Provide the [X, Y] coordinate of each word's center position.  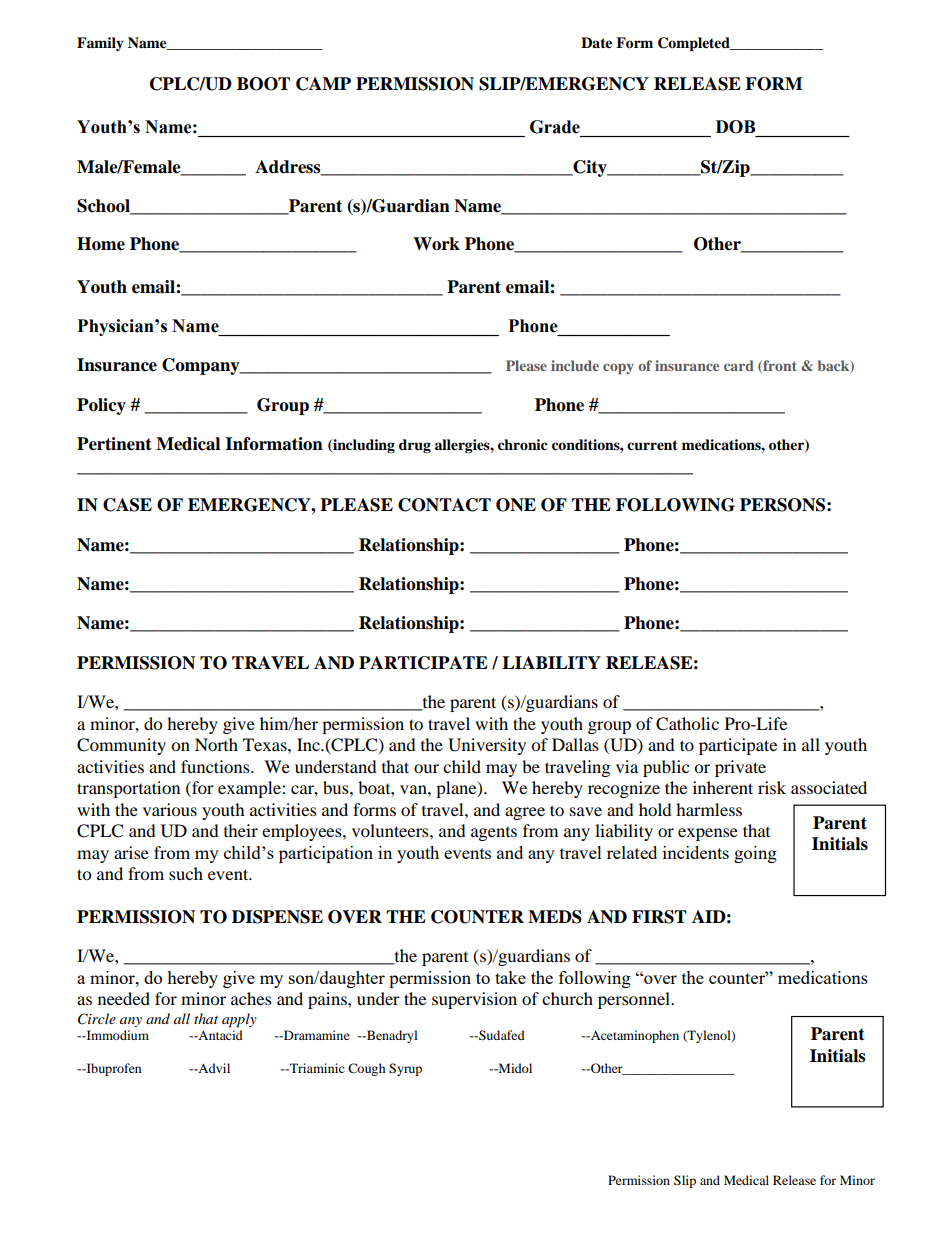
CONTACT [444, 505]
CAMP [323, 84]
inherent [723, 787]
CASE [127, 505]
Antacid [219, 1035]
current [652, 445]
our [426, 768]
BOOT [263, 84]
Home [101, 244]
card [739, 365]
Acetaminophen [633, 1036]
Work [436, 244]
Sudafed [501, 1035]
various [170, 809]
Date [596, 42]
